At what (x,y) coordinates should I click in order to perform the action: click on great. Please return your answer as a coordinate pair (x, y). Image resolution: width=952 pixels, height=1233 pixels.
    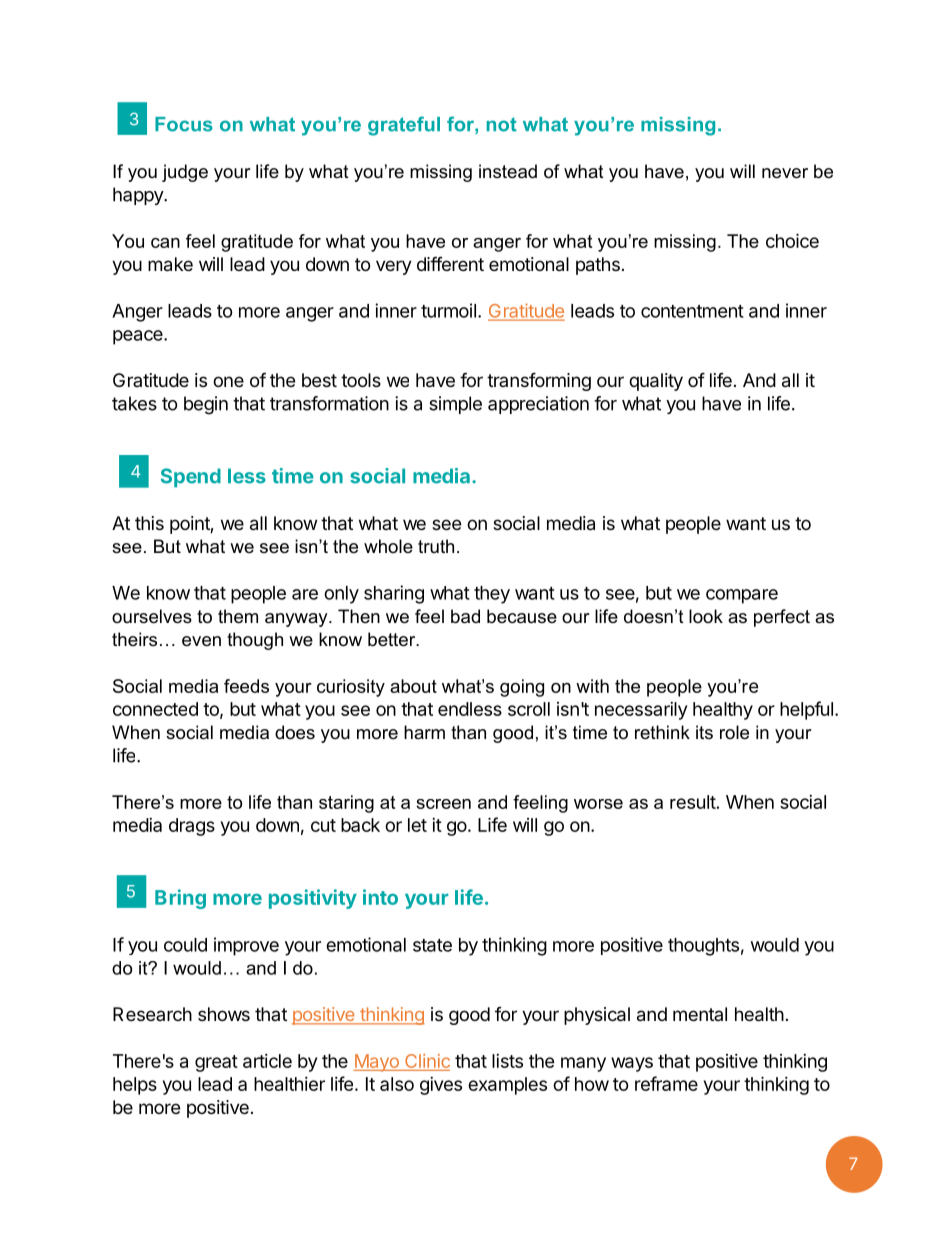
    Looking at the image, I should click on (216, 1063).
